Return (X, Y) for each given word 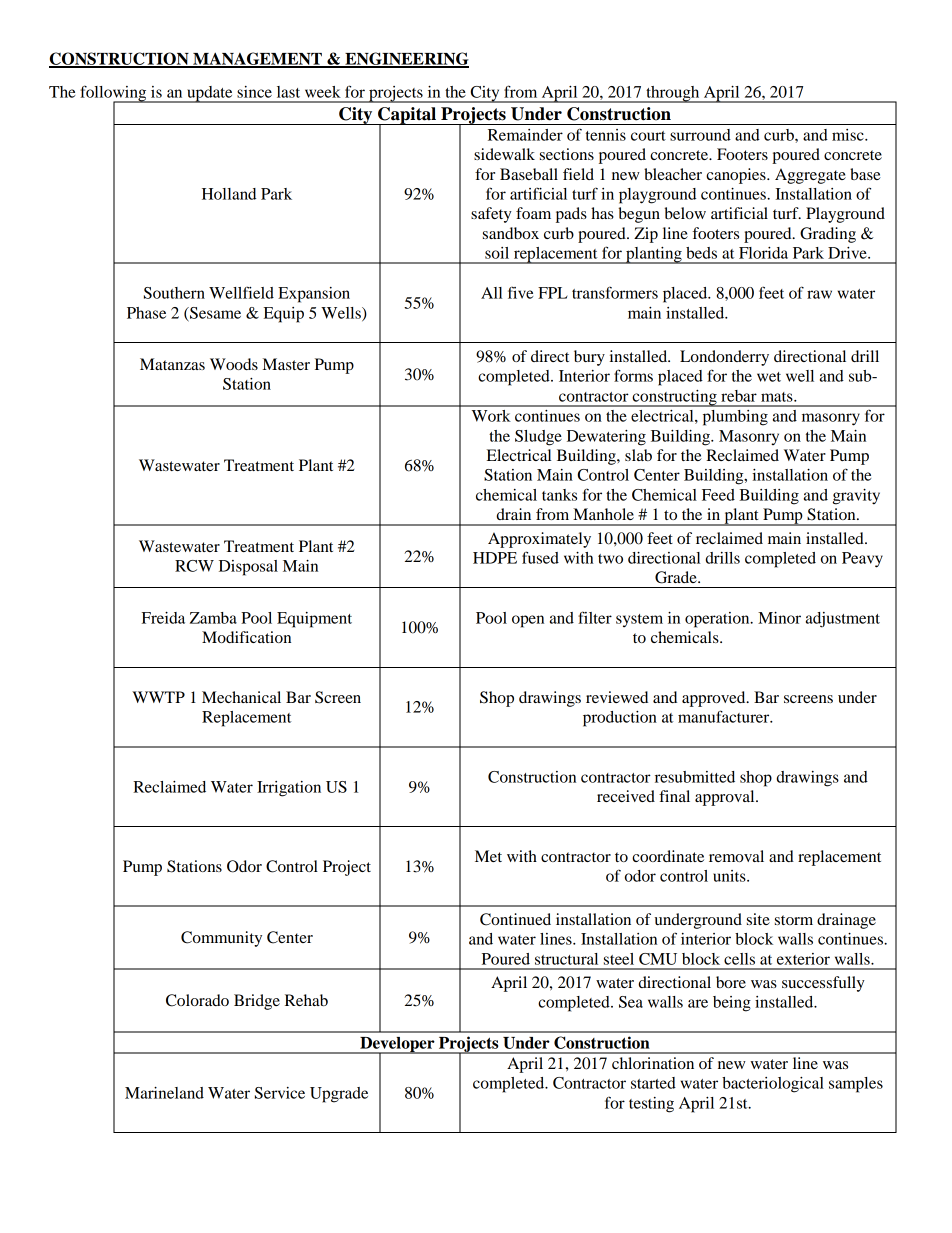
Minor (779, 618)
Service (280, 1093)
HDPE (495, 558)
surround (700, 135)
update (210, 94)
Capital (407, 116)
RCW (194, 566)
